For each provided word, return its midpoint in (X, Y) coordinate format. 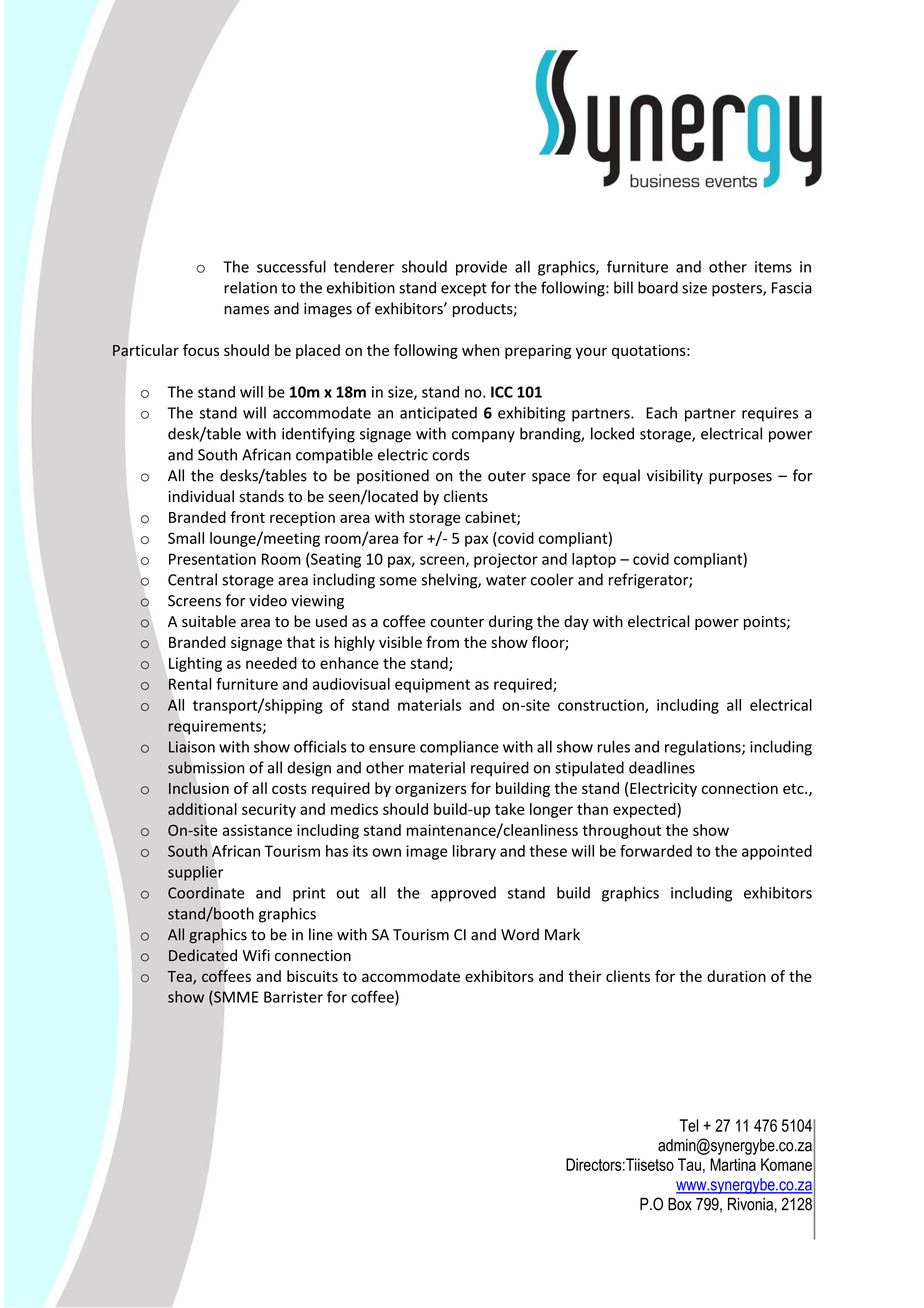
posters (738, 290)
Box (680, 1204)
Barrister (293, 997)
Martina (733, 1164)
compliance (459, 748)
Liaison (192, 747)
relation (250, 287)
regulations (704, 748)
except (464, 290)
